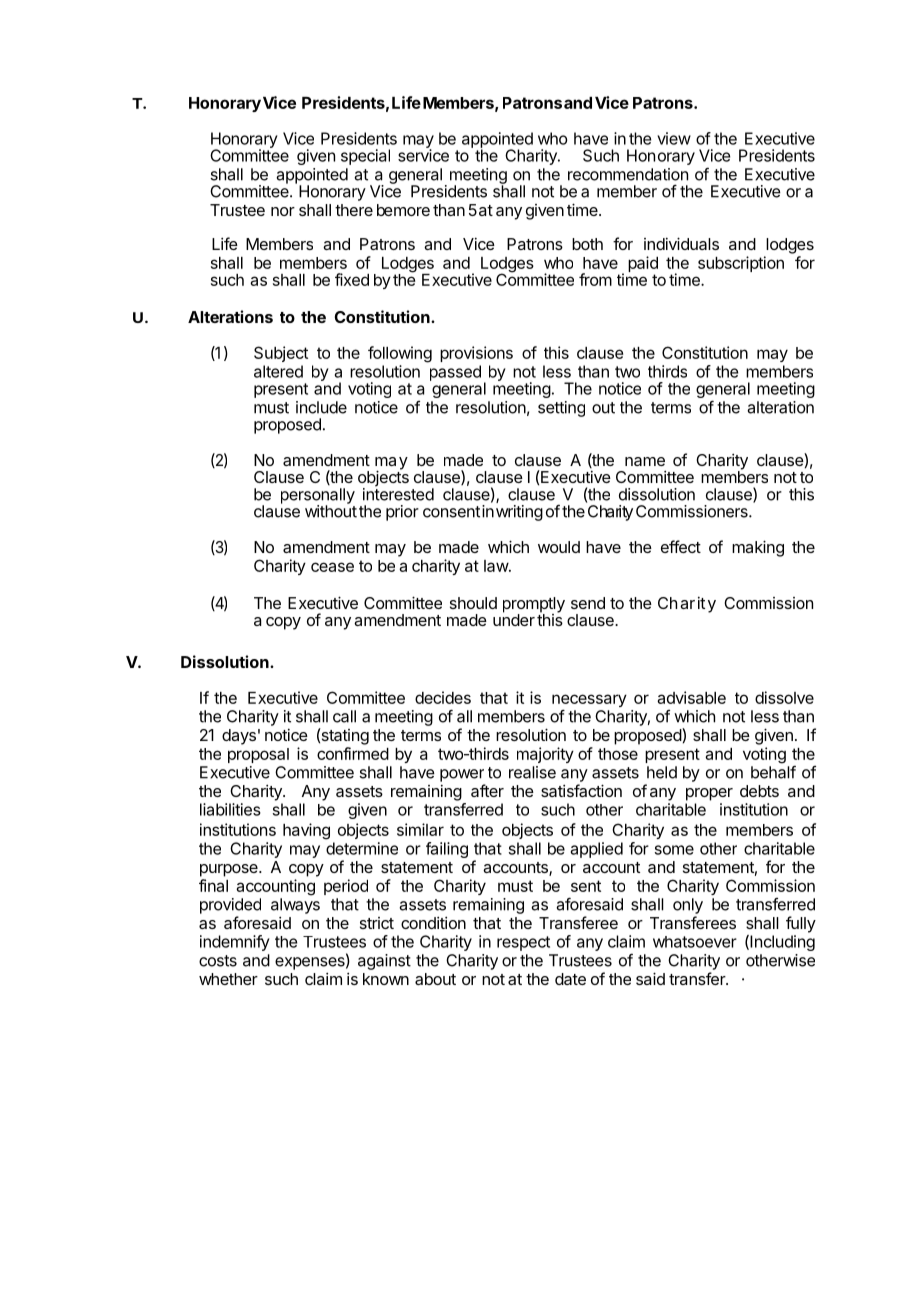 The height and width of the image is (1308, 924). I want to click on law, so click(497, 566).
